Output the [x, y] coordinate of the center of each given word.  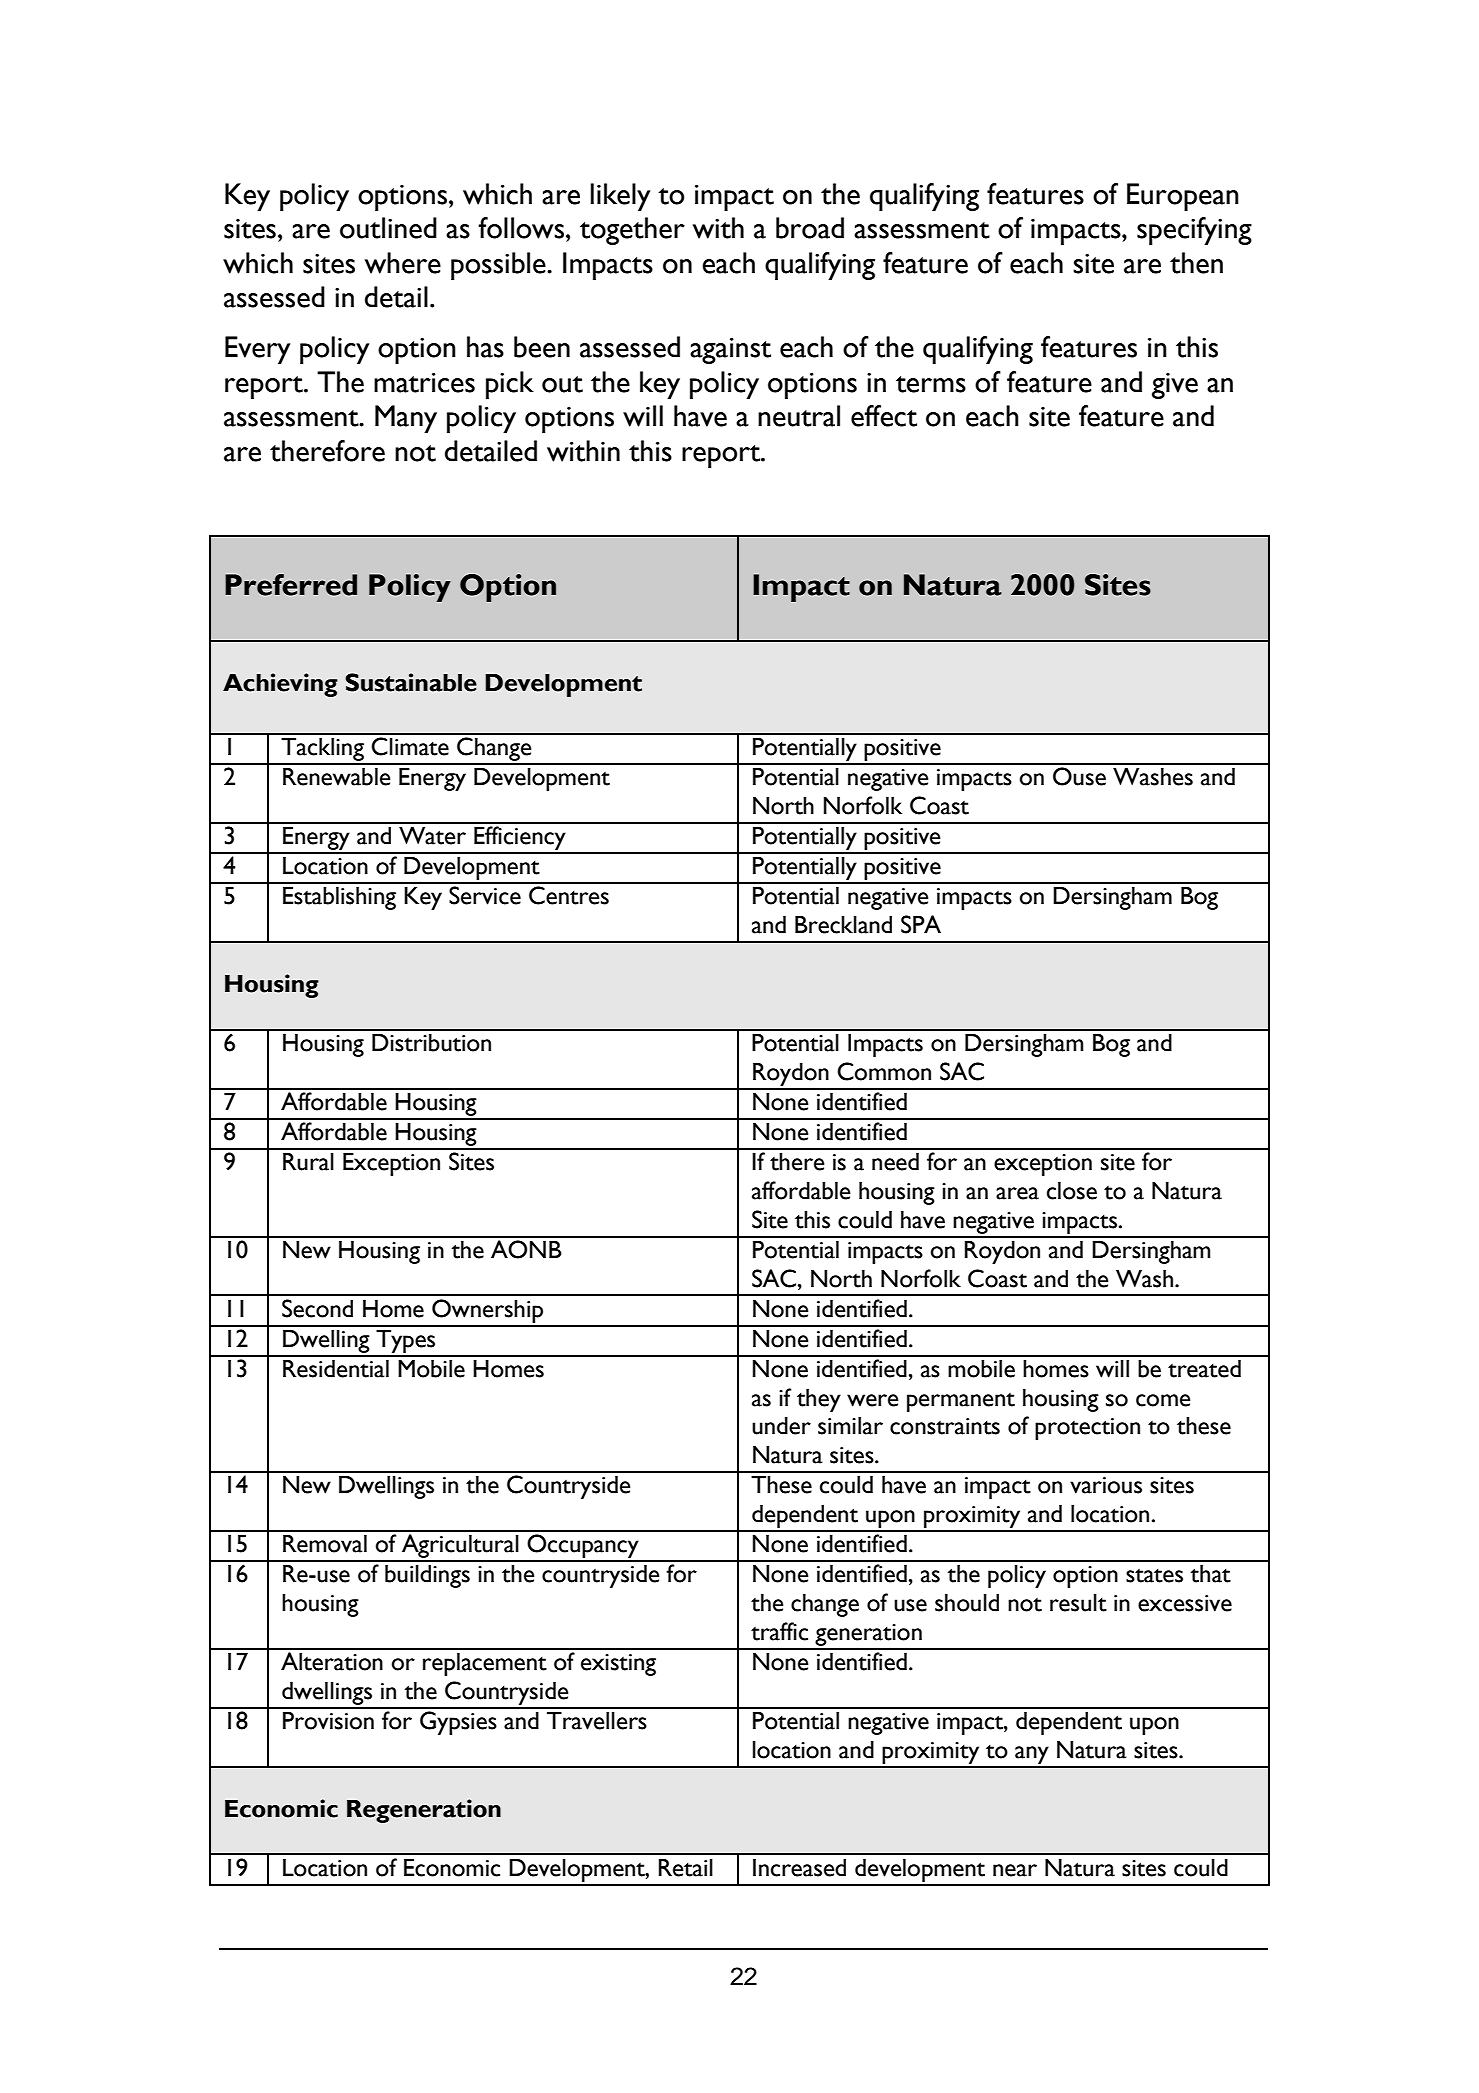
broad [810, 228]
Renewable [337, 777]
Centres [569, 895]
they [819, 1400]
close [1072, 1191]
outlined [388, 228]
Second [317, 1308]
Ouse [1079, 776]
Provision [328, 1721]
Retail [686, 1868]
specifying [1194, 231]
